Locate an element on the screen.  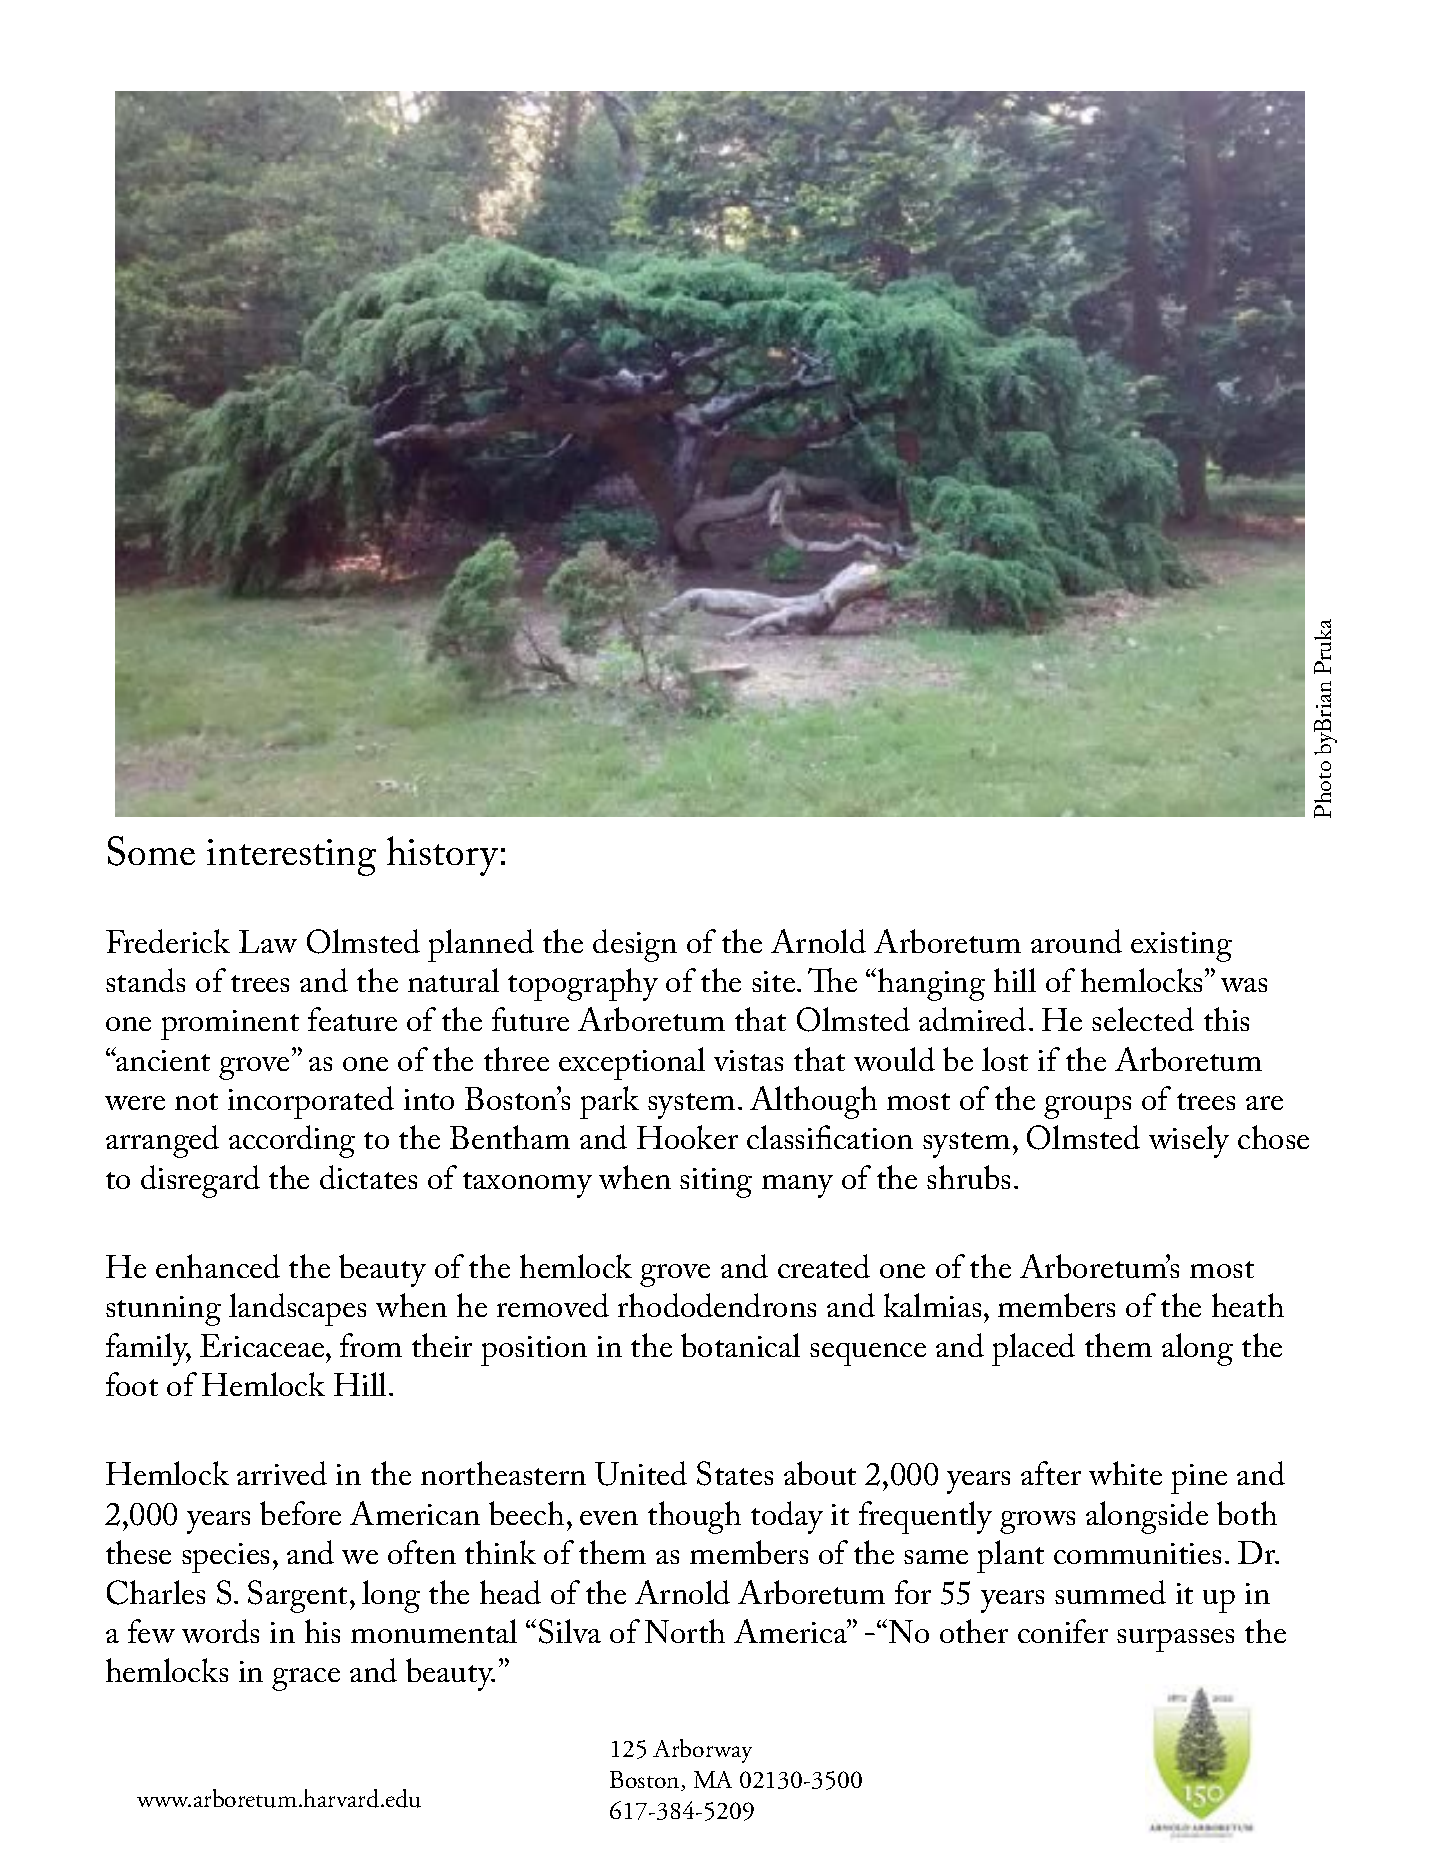
before is located at coordinates (300, 1513).
